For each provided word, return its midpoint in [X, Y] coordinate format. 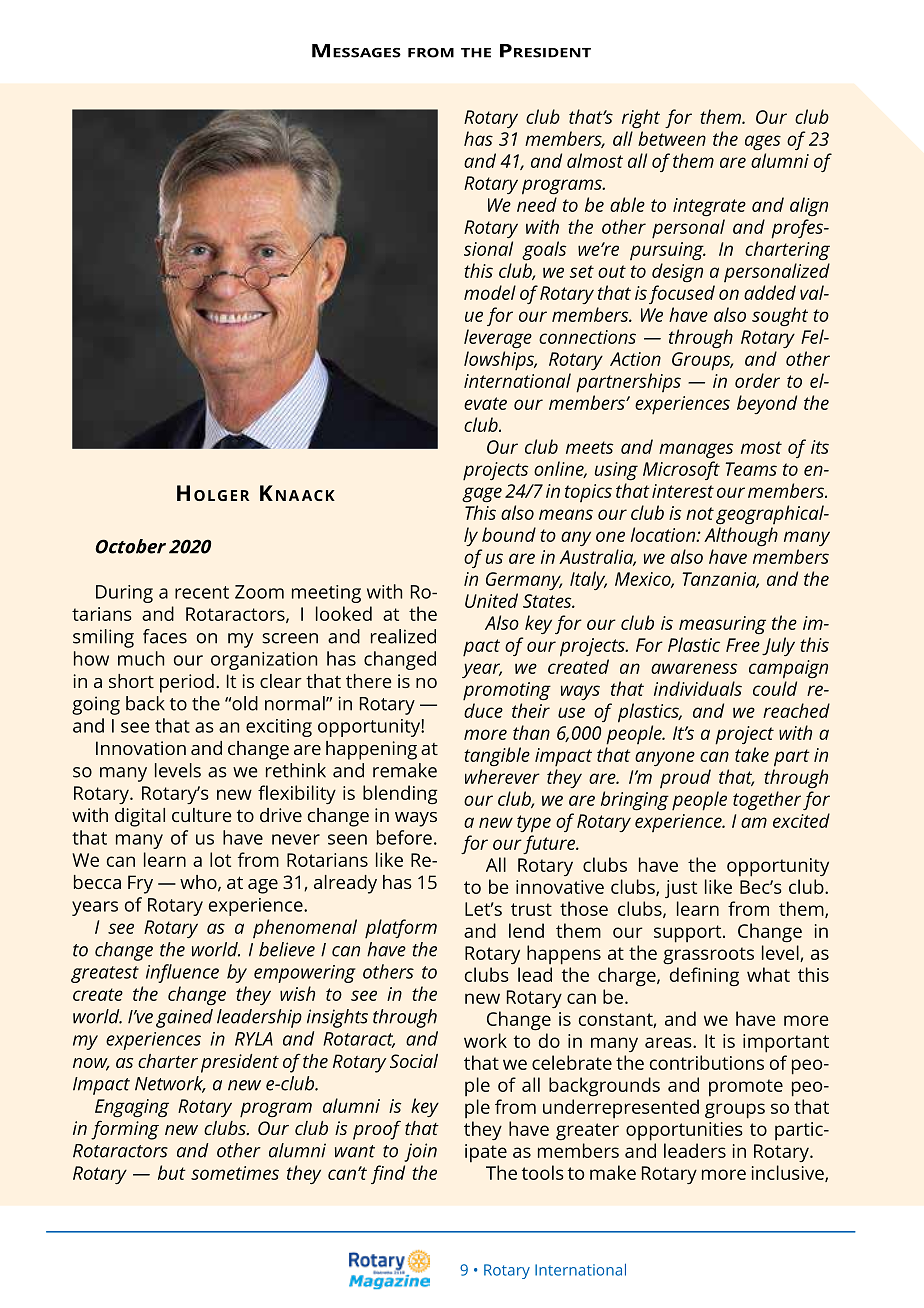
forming [125, 1130]
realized [403, 636]
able [627, 204]
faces [165, 636]
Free [743, 645]
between [672, 138]
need [537, 204]
